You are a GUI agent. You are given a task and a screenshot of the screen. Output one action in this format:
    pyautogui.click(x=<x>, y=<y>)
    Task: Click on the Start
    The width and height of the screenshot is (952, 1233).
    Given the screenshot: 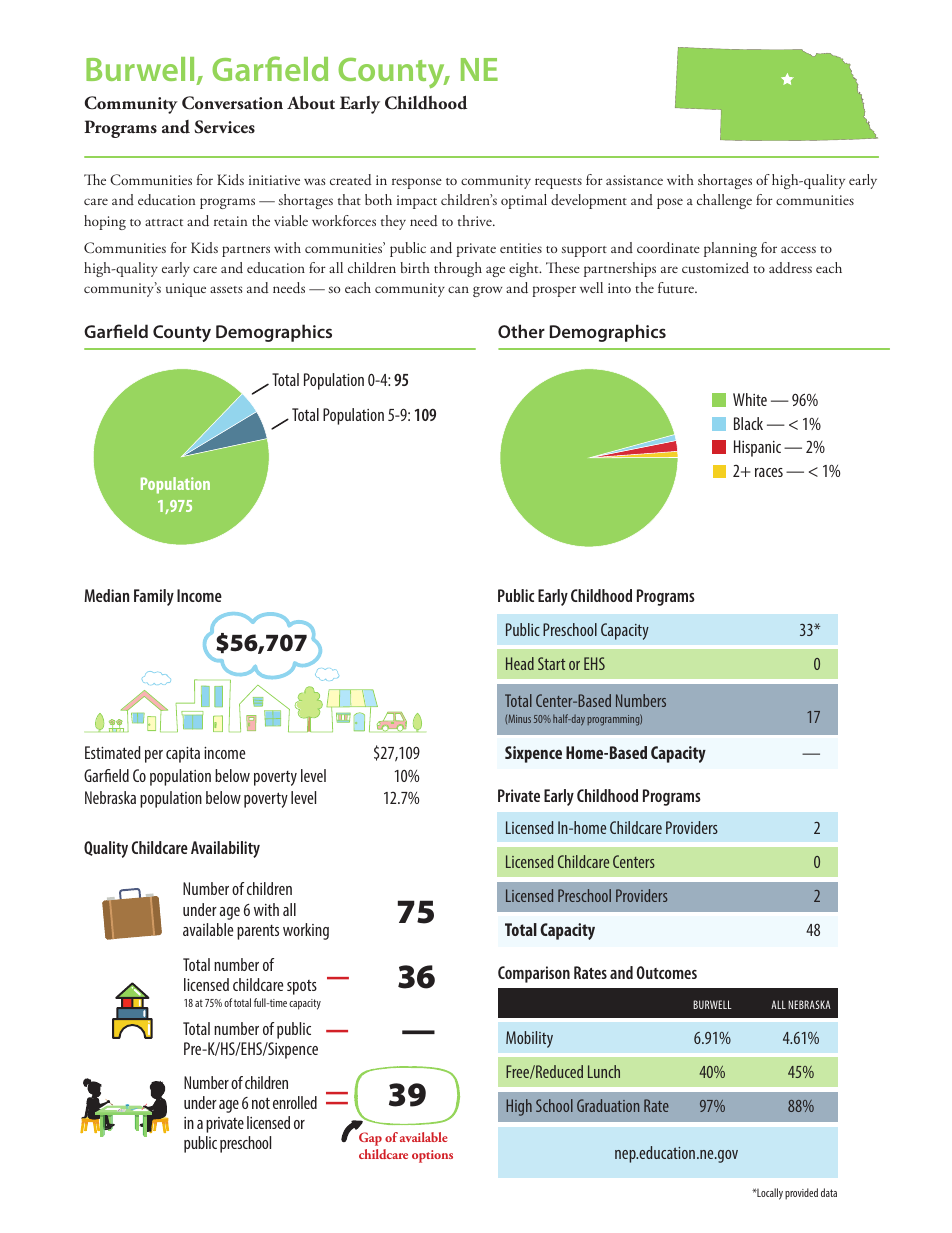 What is the action you would take?
    pyautogui.click(x=551, y=663)
